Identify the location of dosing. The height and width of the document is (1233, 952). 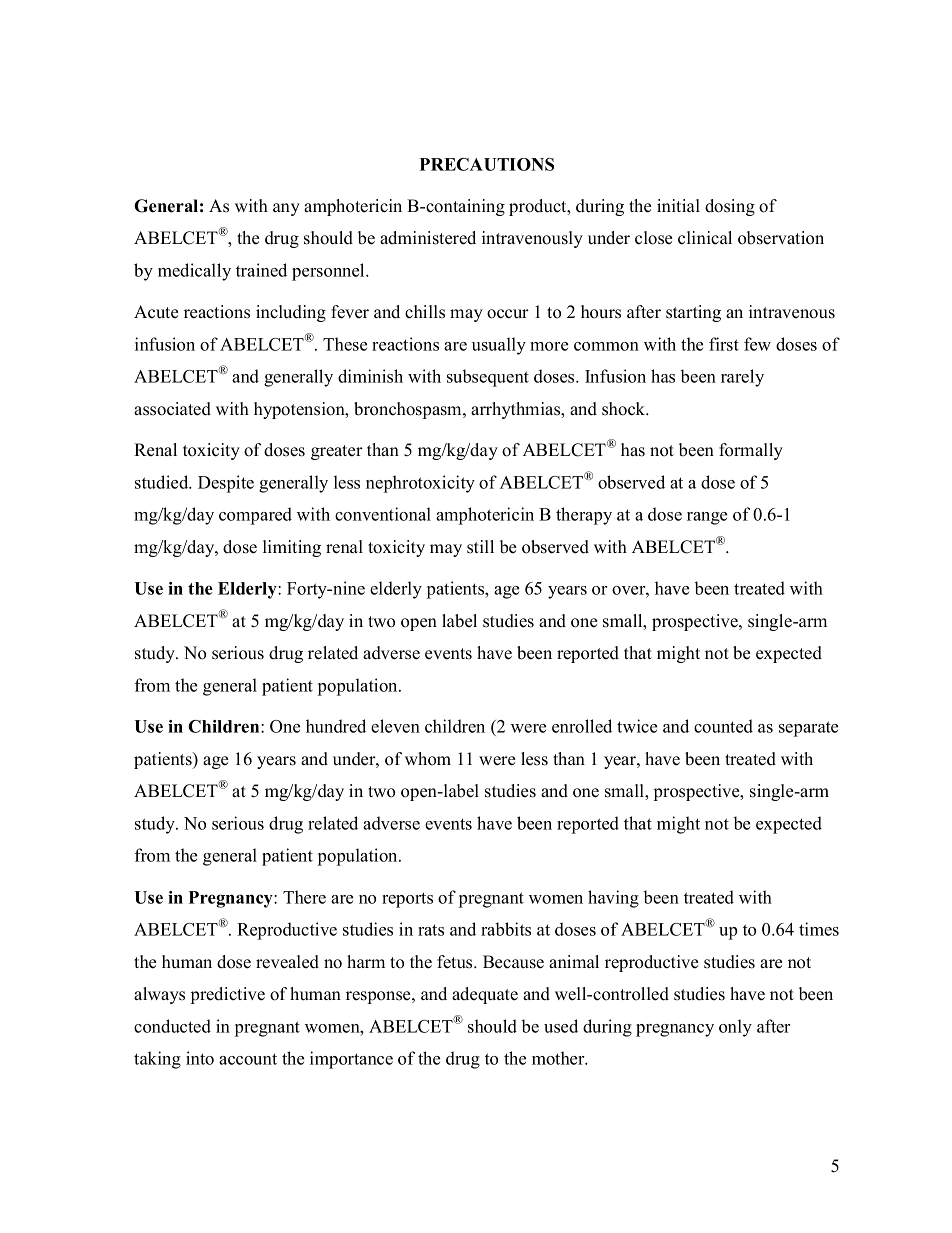
(730, 207).
